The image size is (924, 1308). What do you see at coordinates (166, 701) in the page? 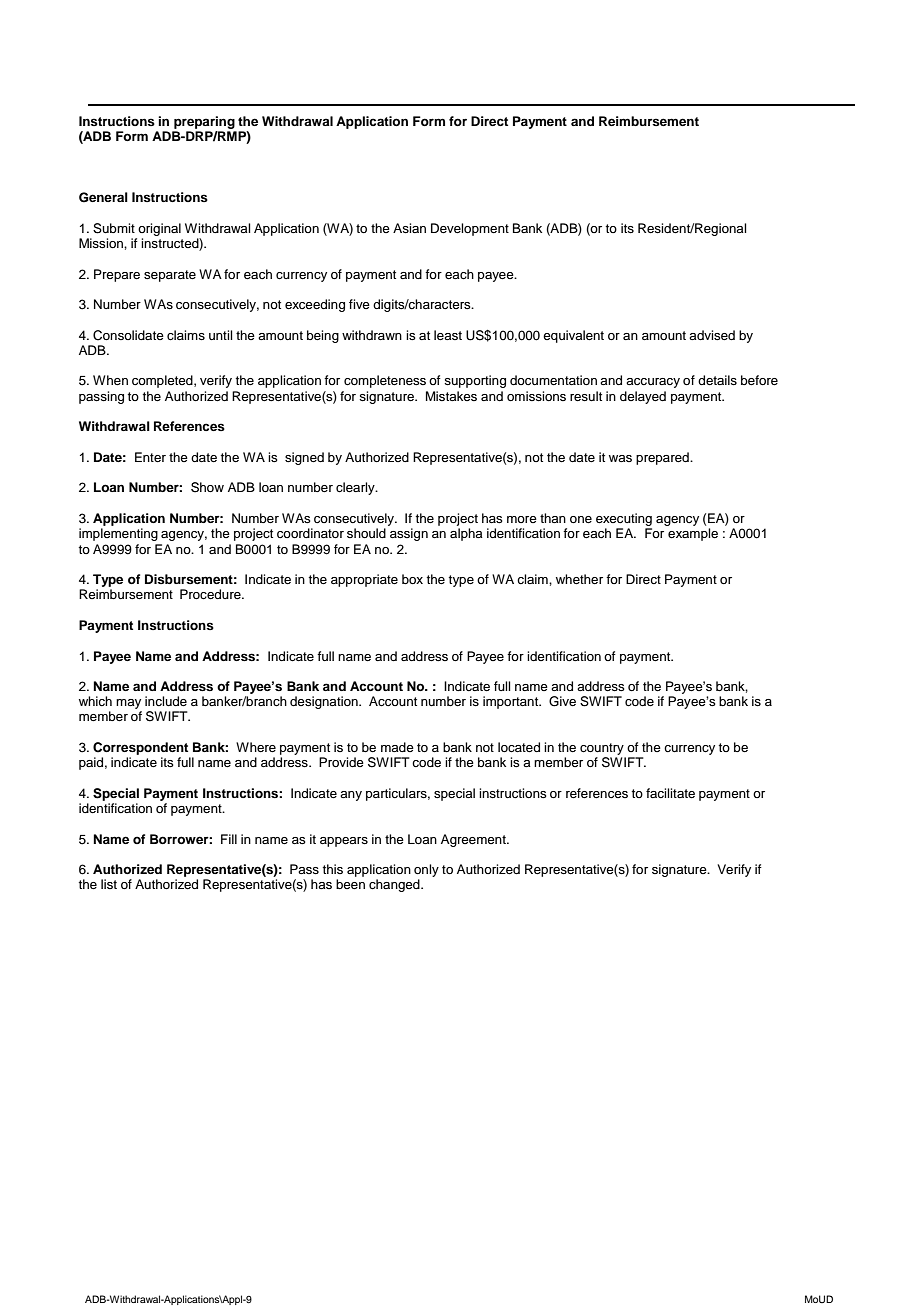
I see `include` at bounding box center [166, 701].
